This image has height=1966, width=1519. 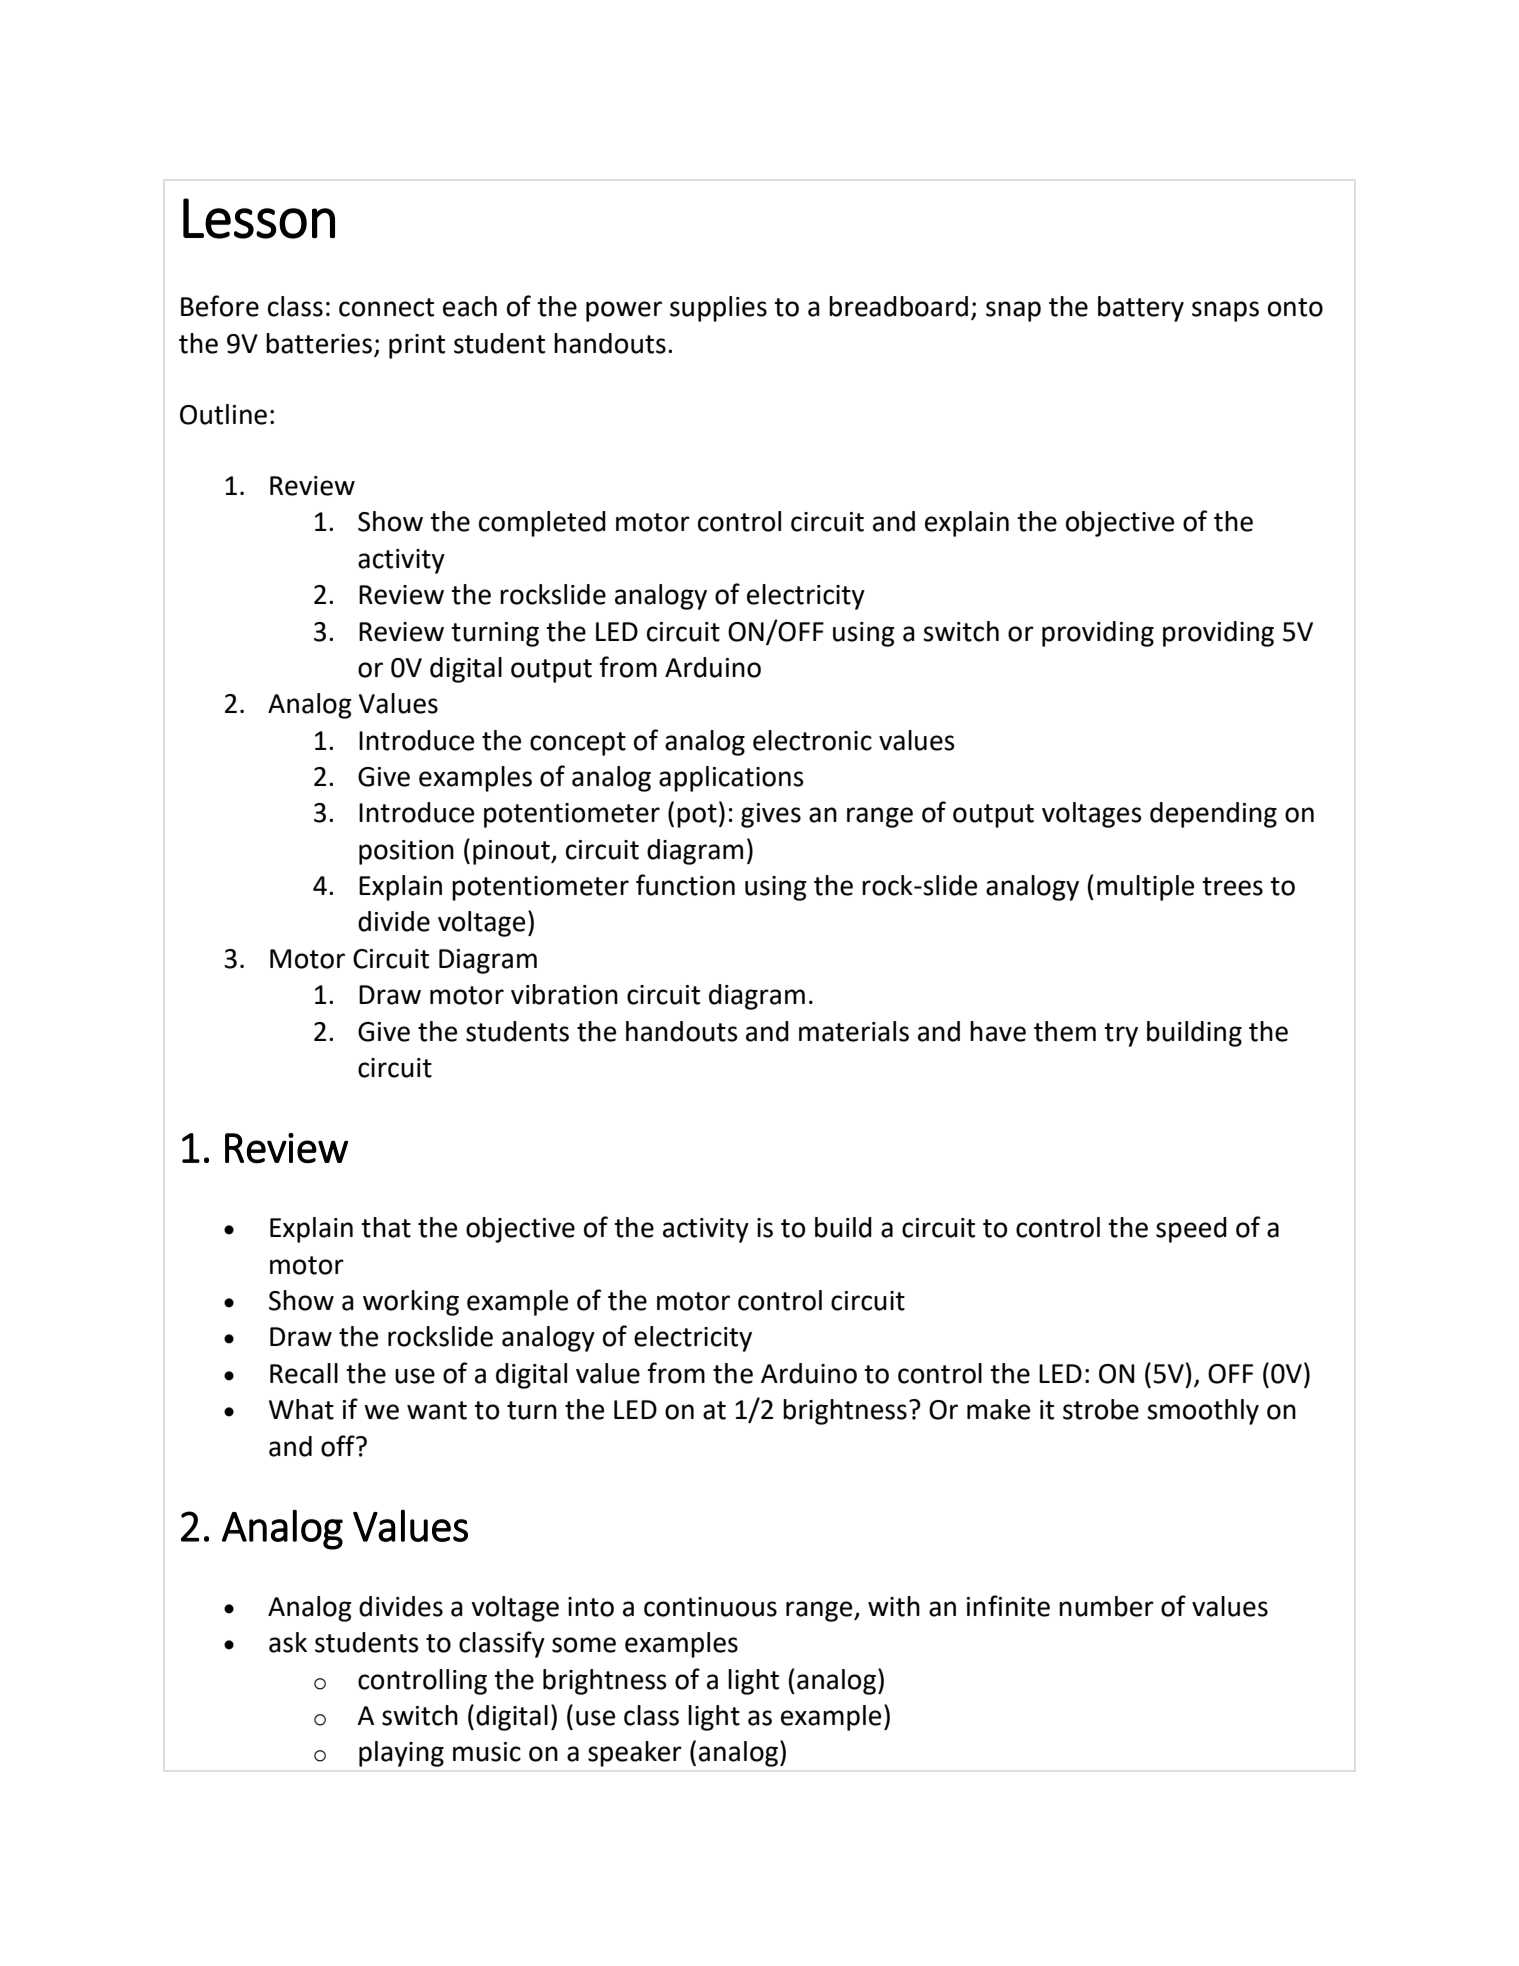 I want to click on smoothly, so click(x=1203, y=1412).
